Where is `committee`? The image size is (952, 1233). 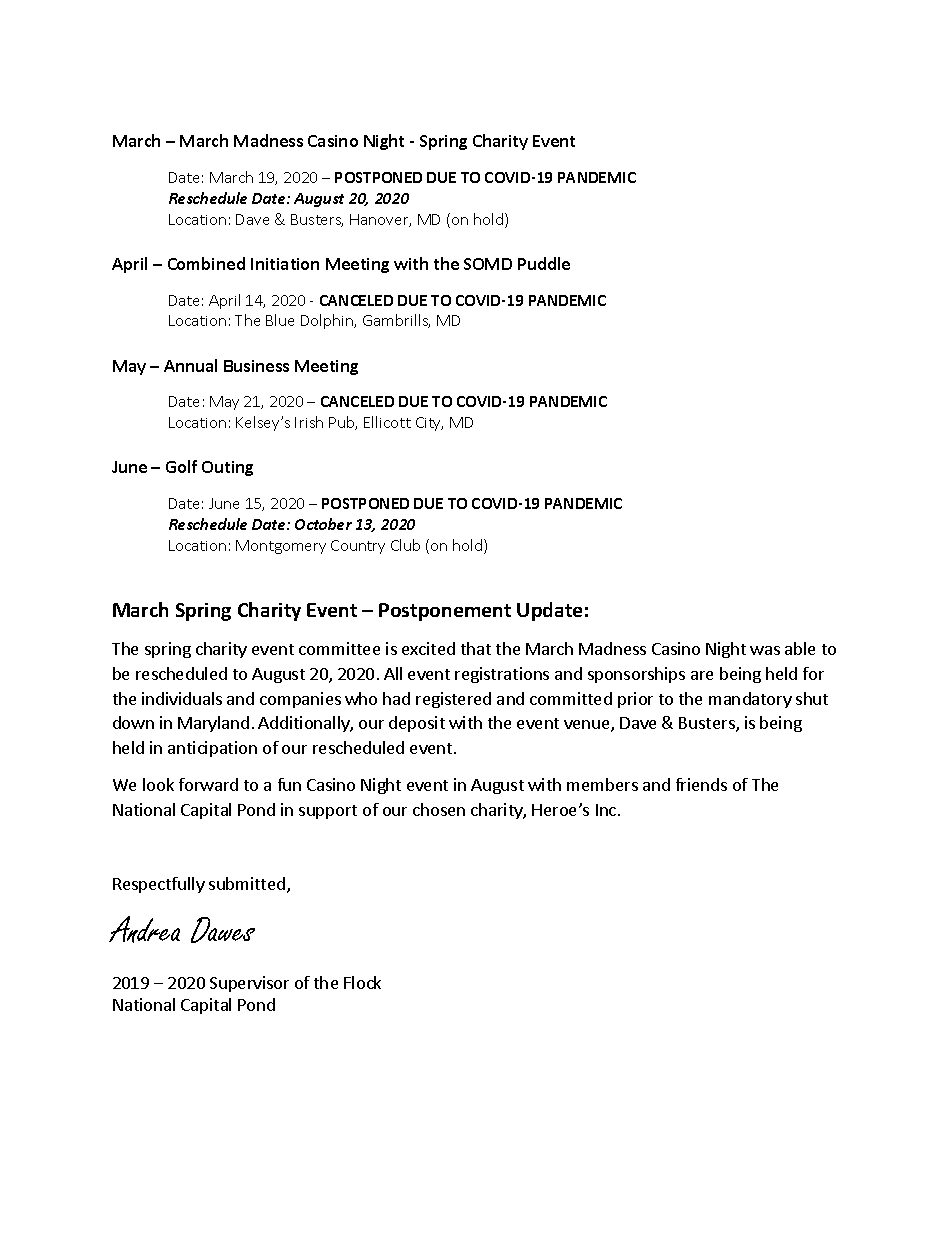 committee is located at coordinates (339, 648).
